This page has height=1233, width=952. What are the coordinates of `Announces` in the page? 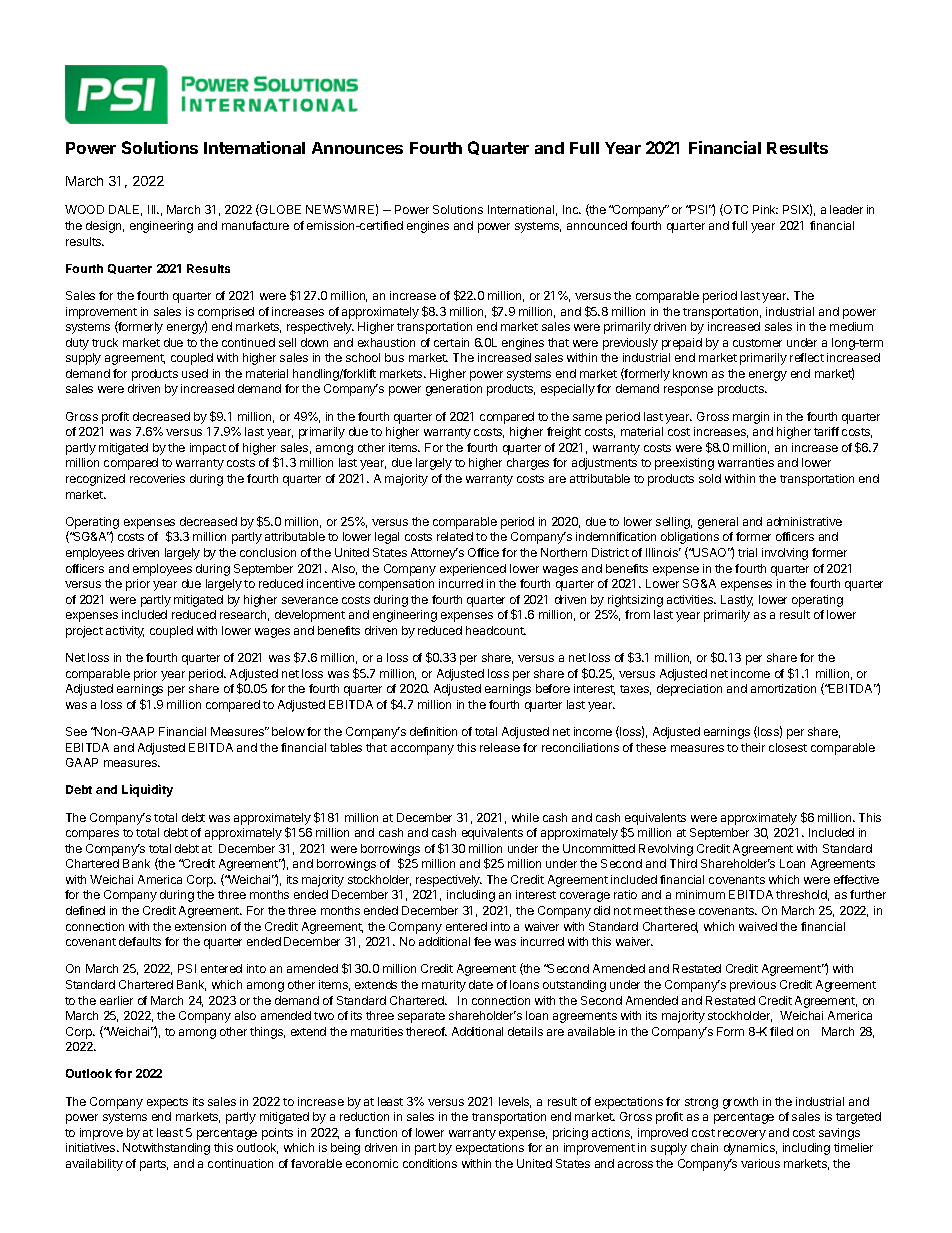 It's located at (357, 148).
